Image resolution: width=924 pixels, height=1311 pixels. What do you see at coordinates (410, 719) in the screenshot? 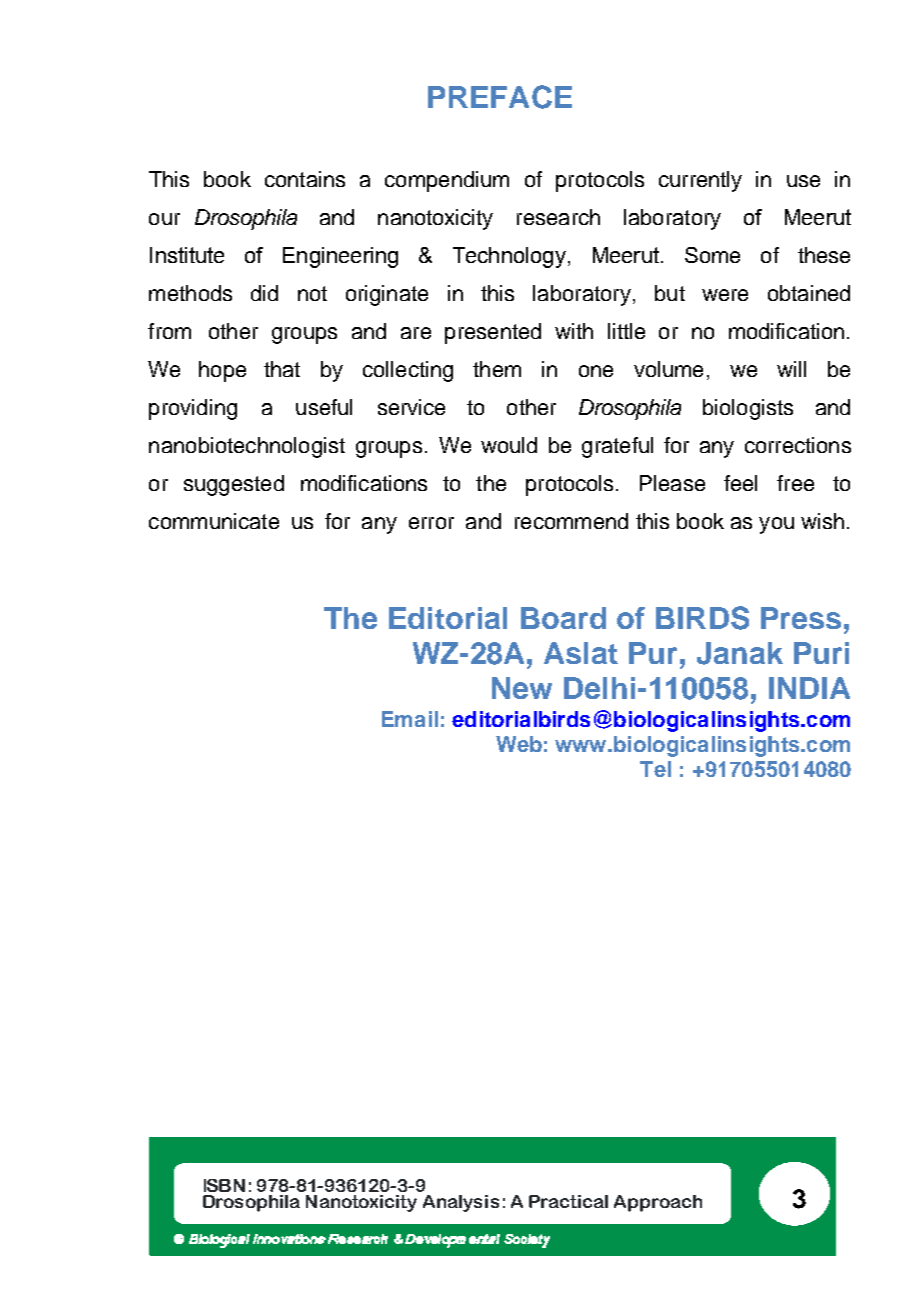
I see `Email` at bounding box center [410, 719].
